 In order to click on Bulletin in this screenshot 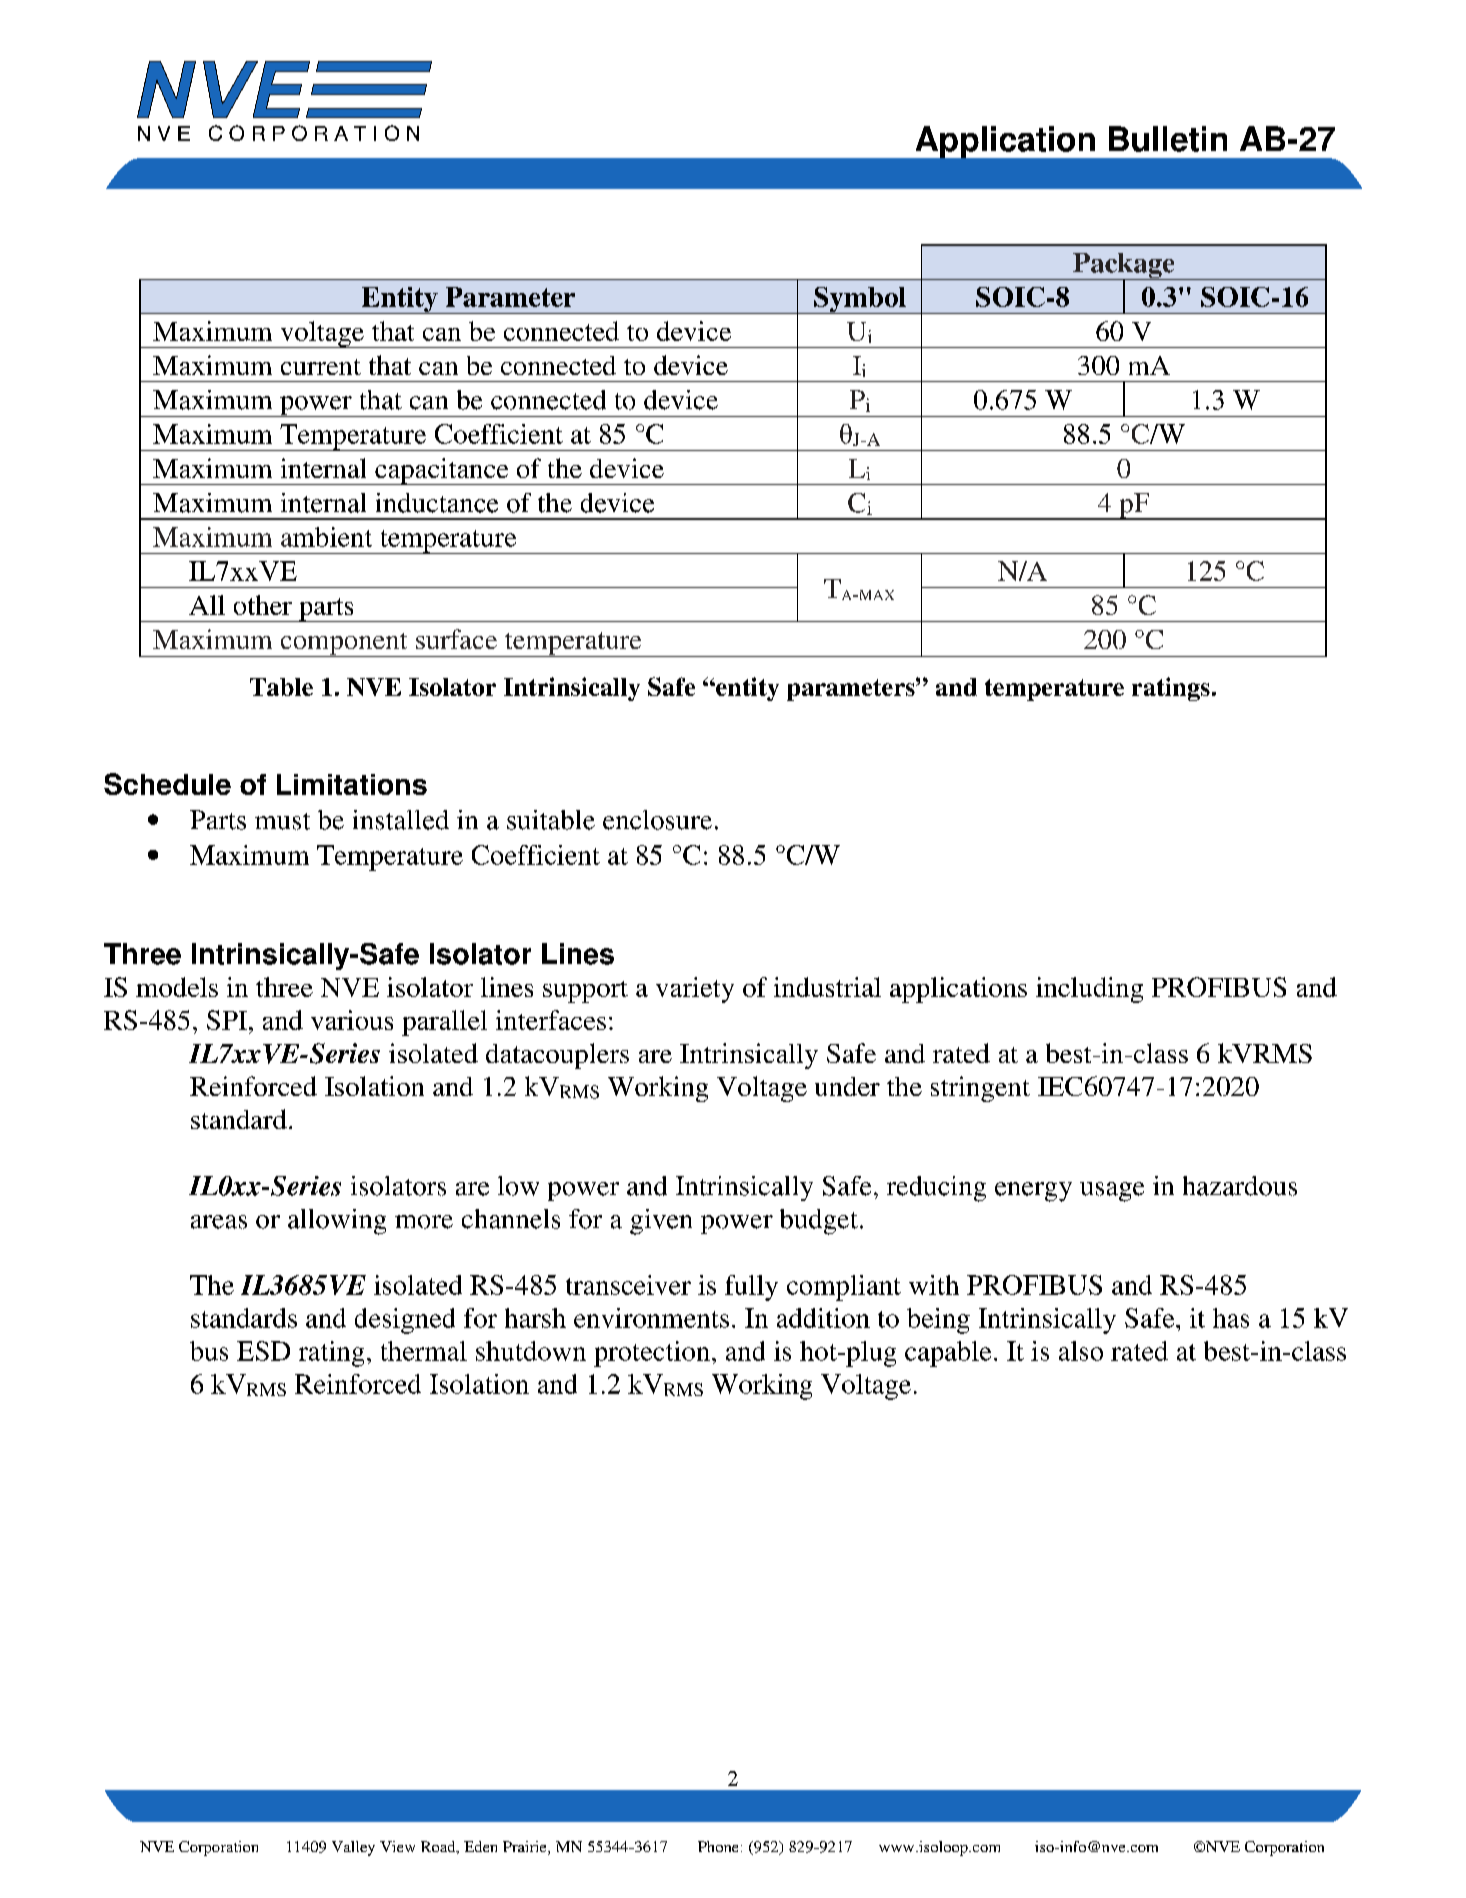, I will do `click(1168, 139)`.
